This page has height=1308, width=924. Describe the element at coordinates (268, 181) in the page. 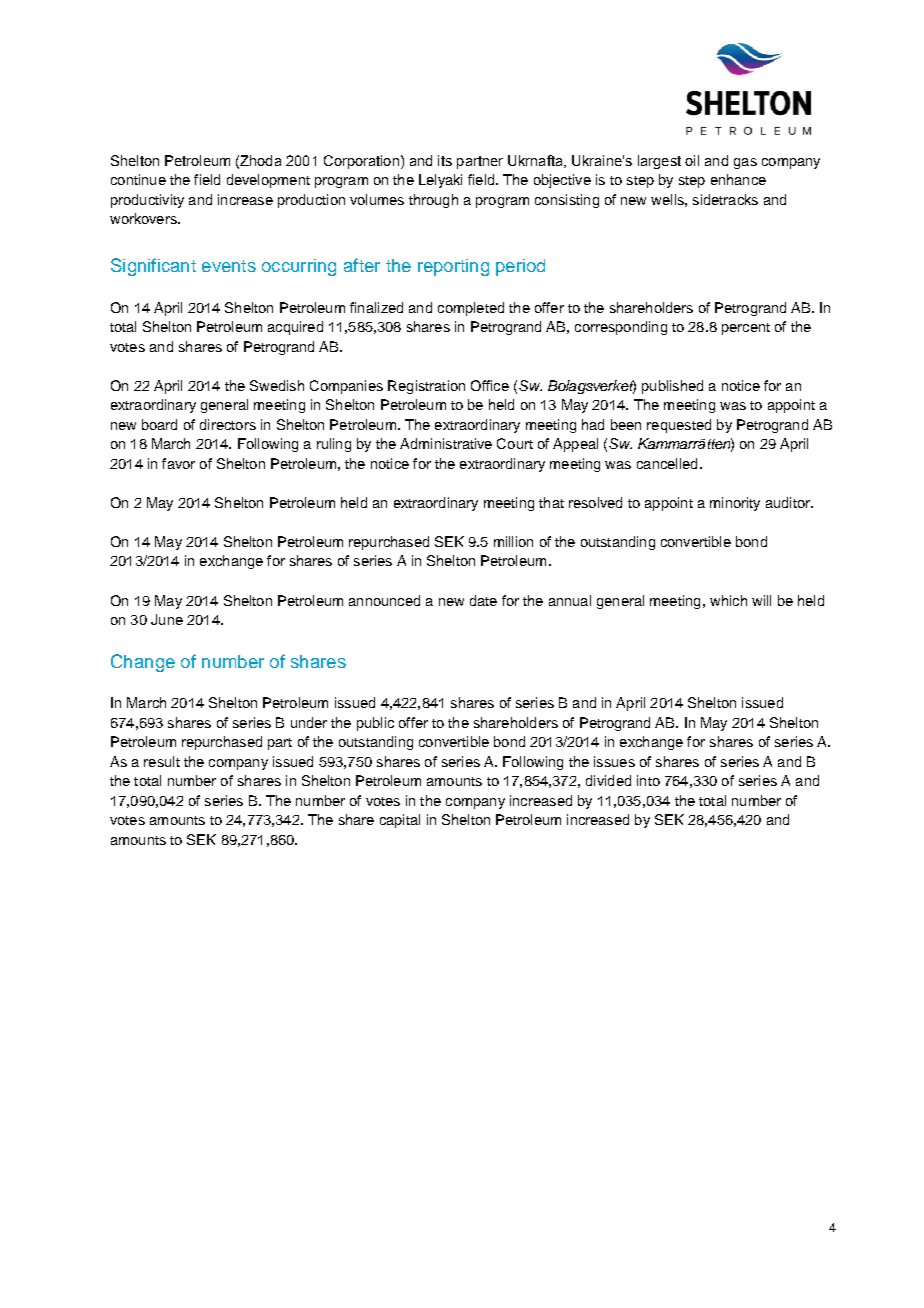

I see `development` at that location.
